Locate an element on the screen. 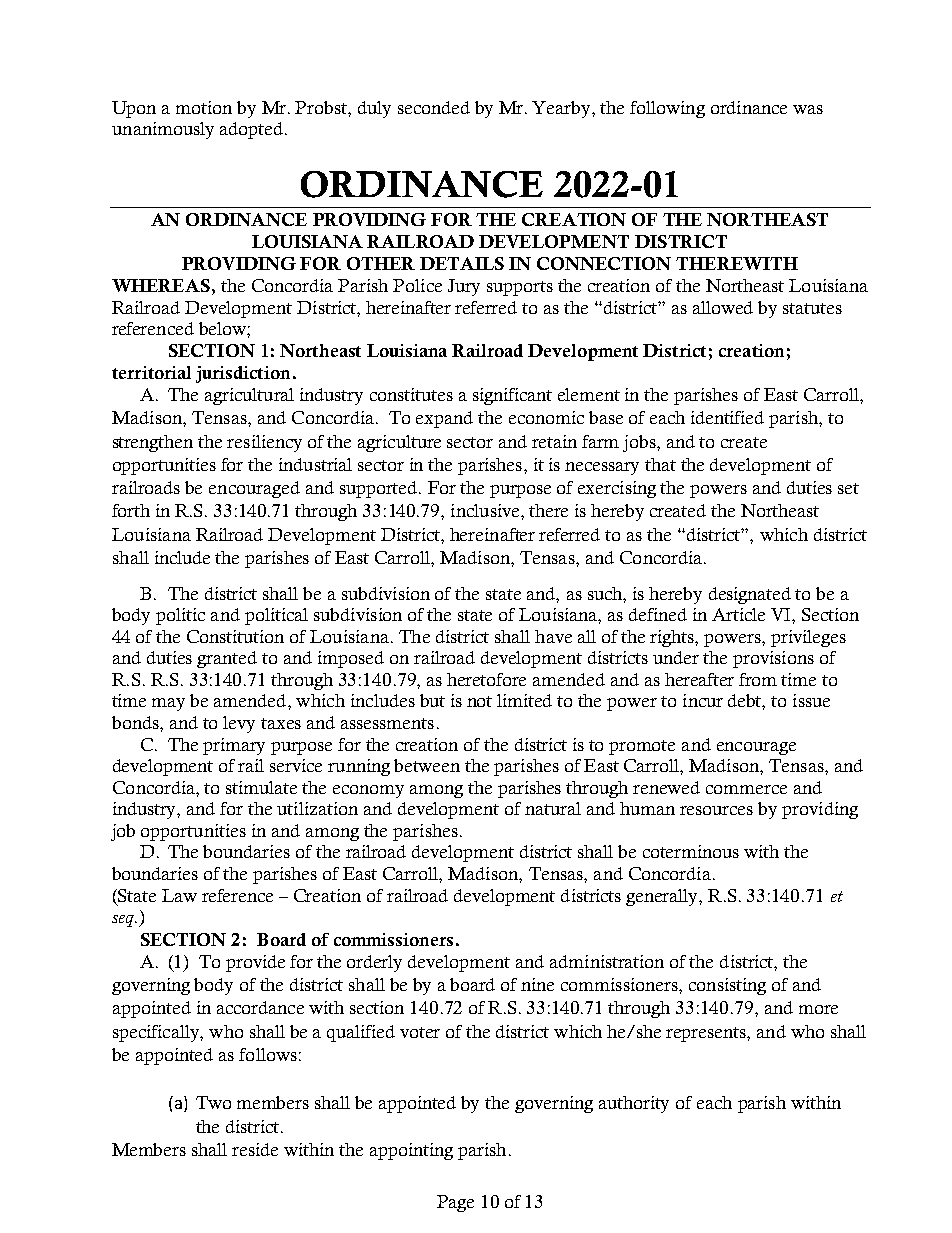 Image resolution: width=952 pixels, height=1233 pixels. provisions is located at coordinates (773, 659).
